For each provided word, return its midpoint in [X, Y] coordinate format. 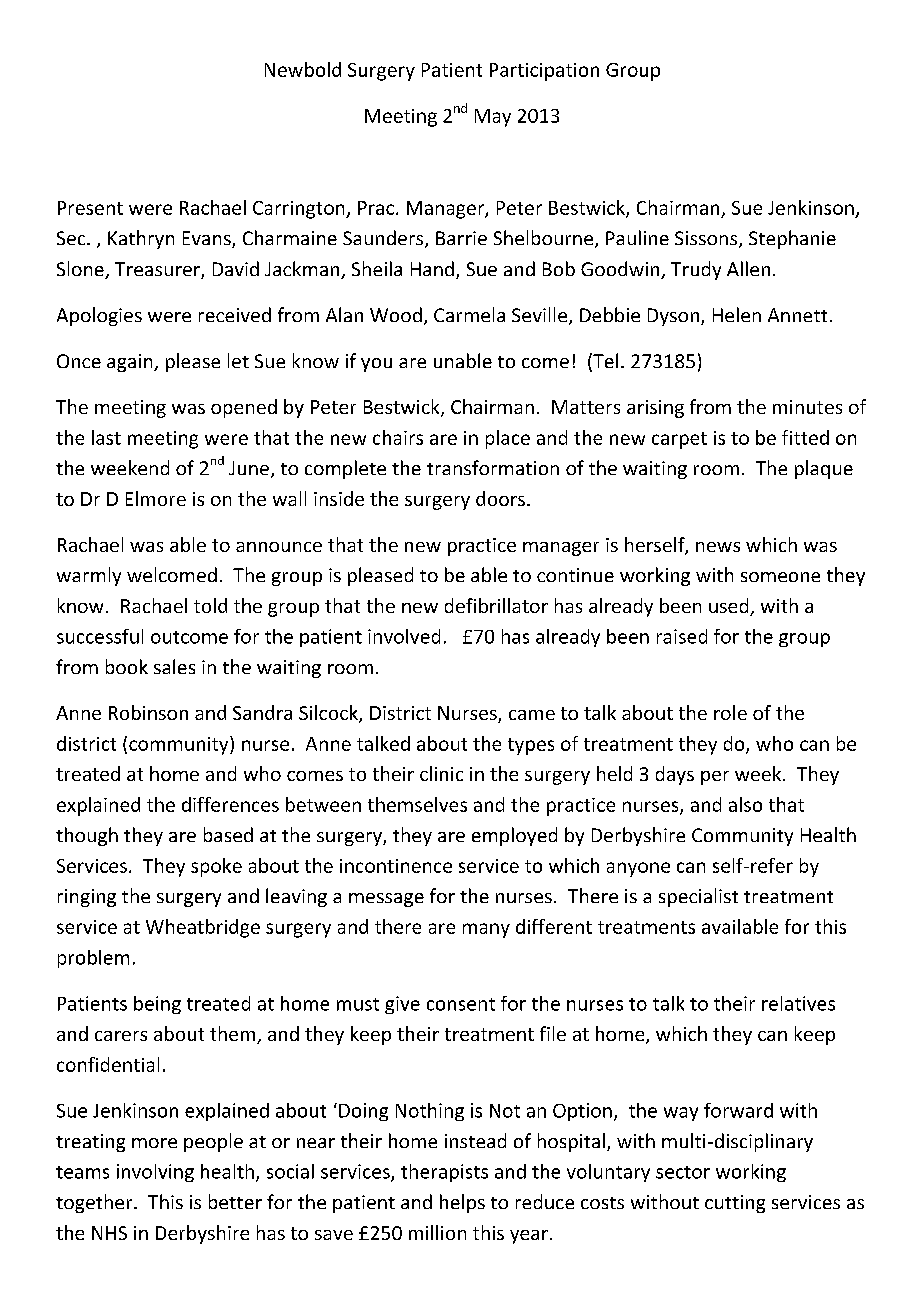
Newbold [303, 69]
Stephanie [792, 239]
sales [174, 666]
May [493, 118]
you [376, 365]
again [131, 363]
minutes [807, 407]
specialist [698, 897]
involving [155, 1173]
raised [682, 636]
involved [404, 636]
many [486, 930]
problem [93, 959]
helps [462, 1203]
